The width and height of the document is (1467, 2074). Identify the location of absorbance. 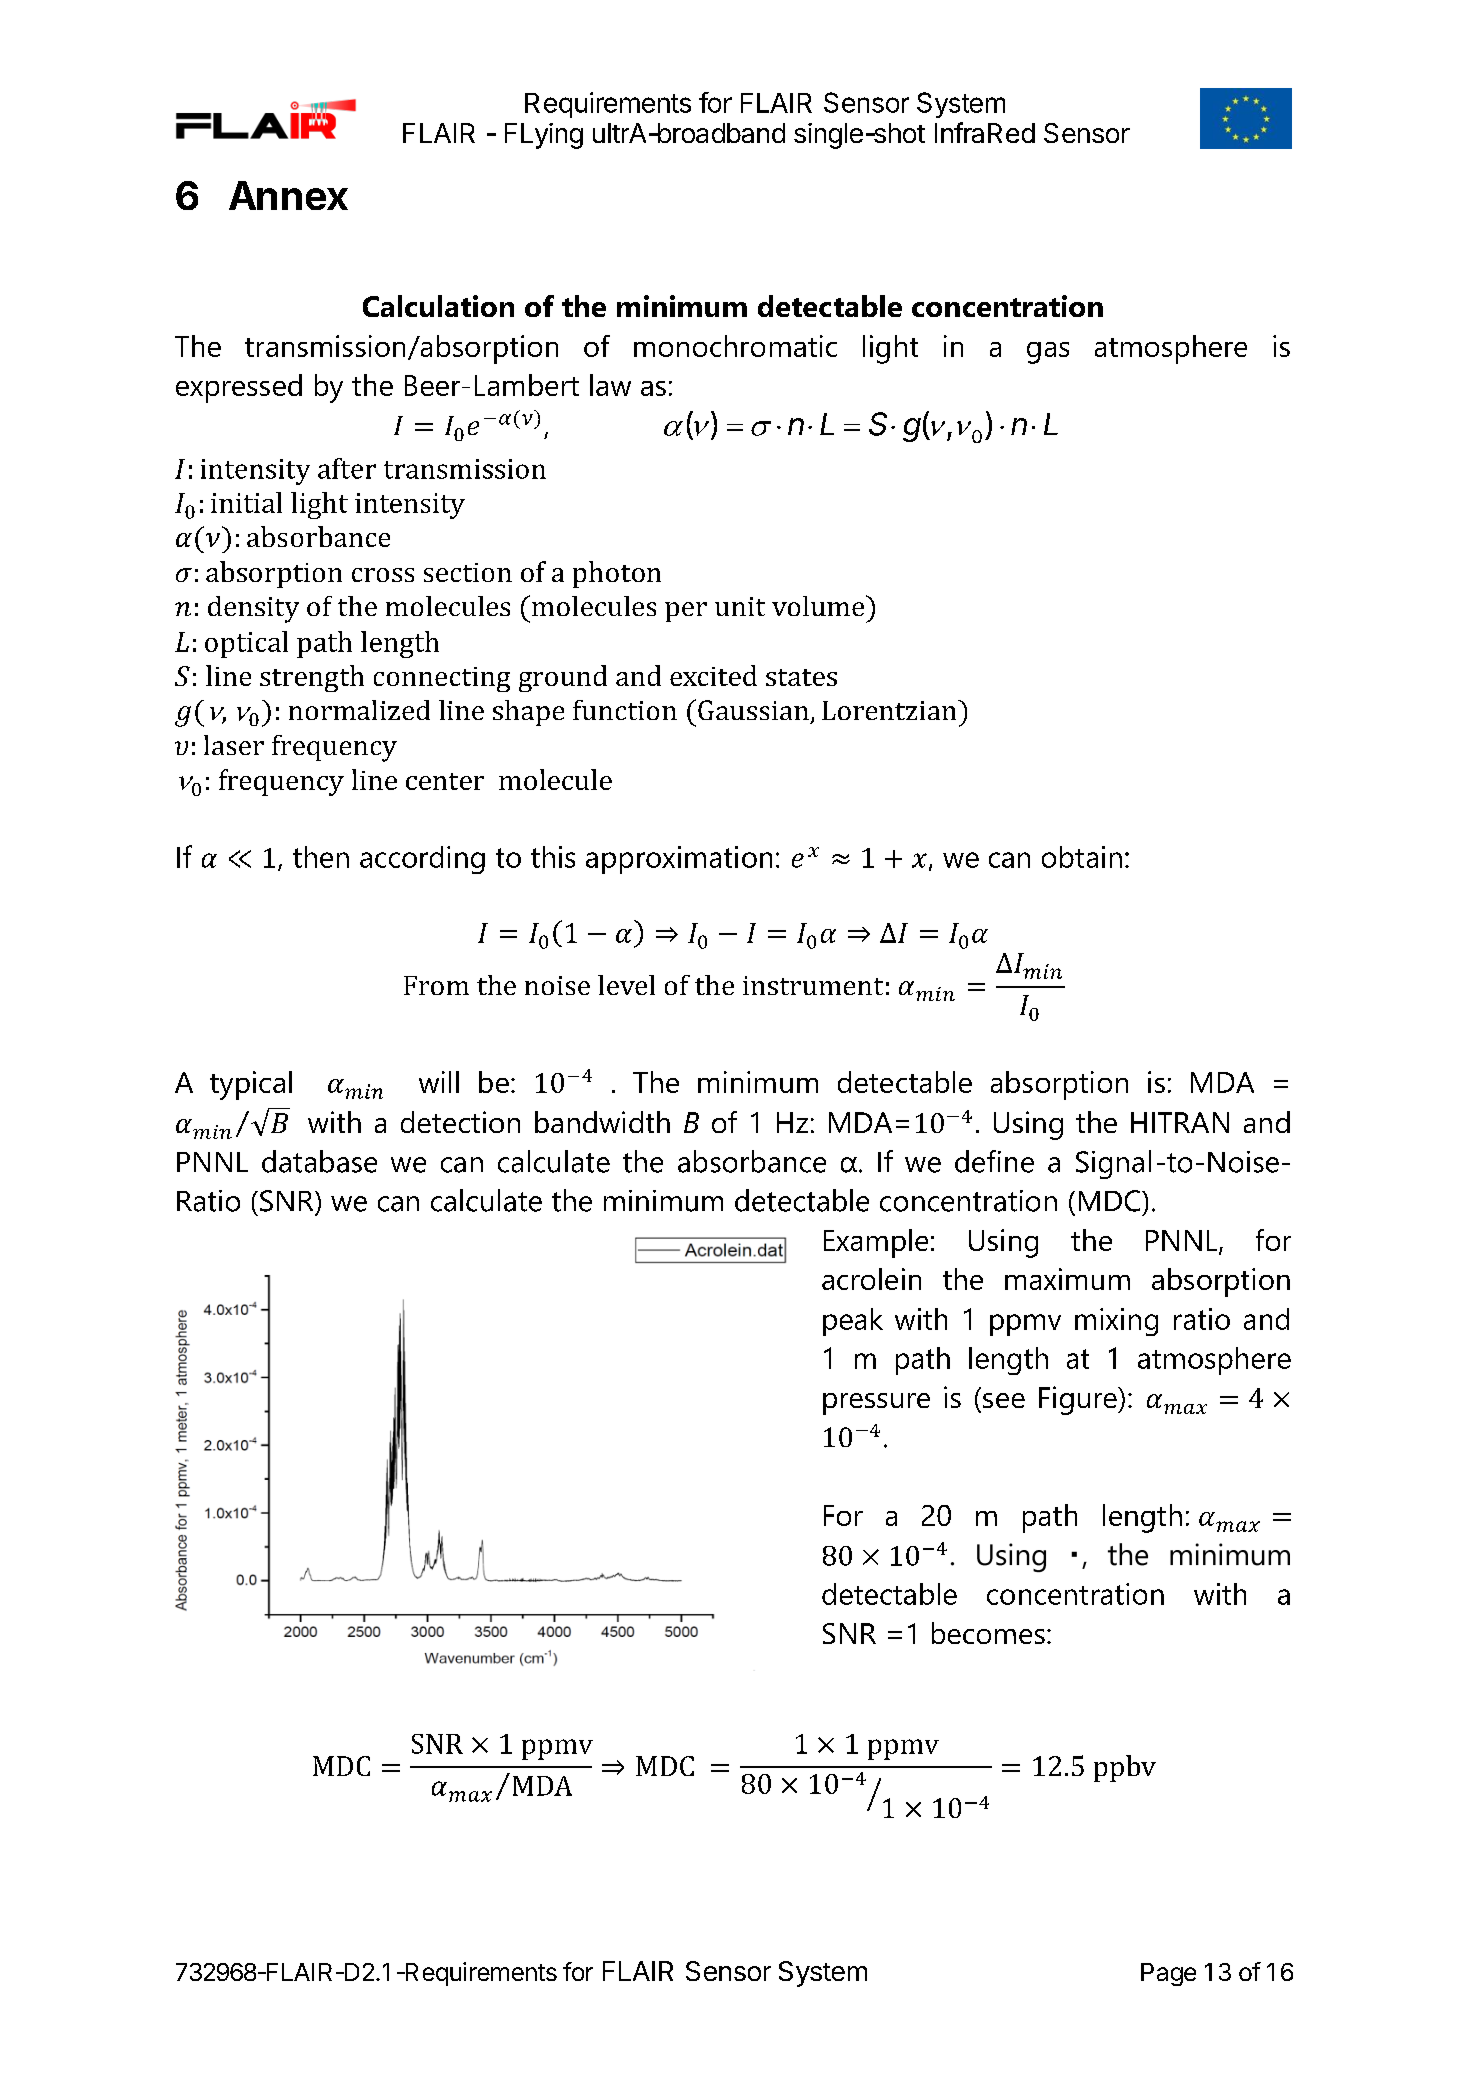
(752, 1161).
